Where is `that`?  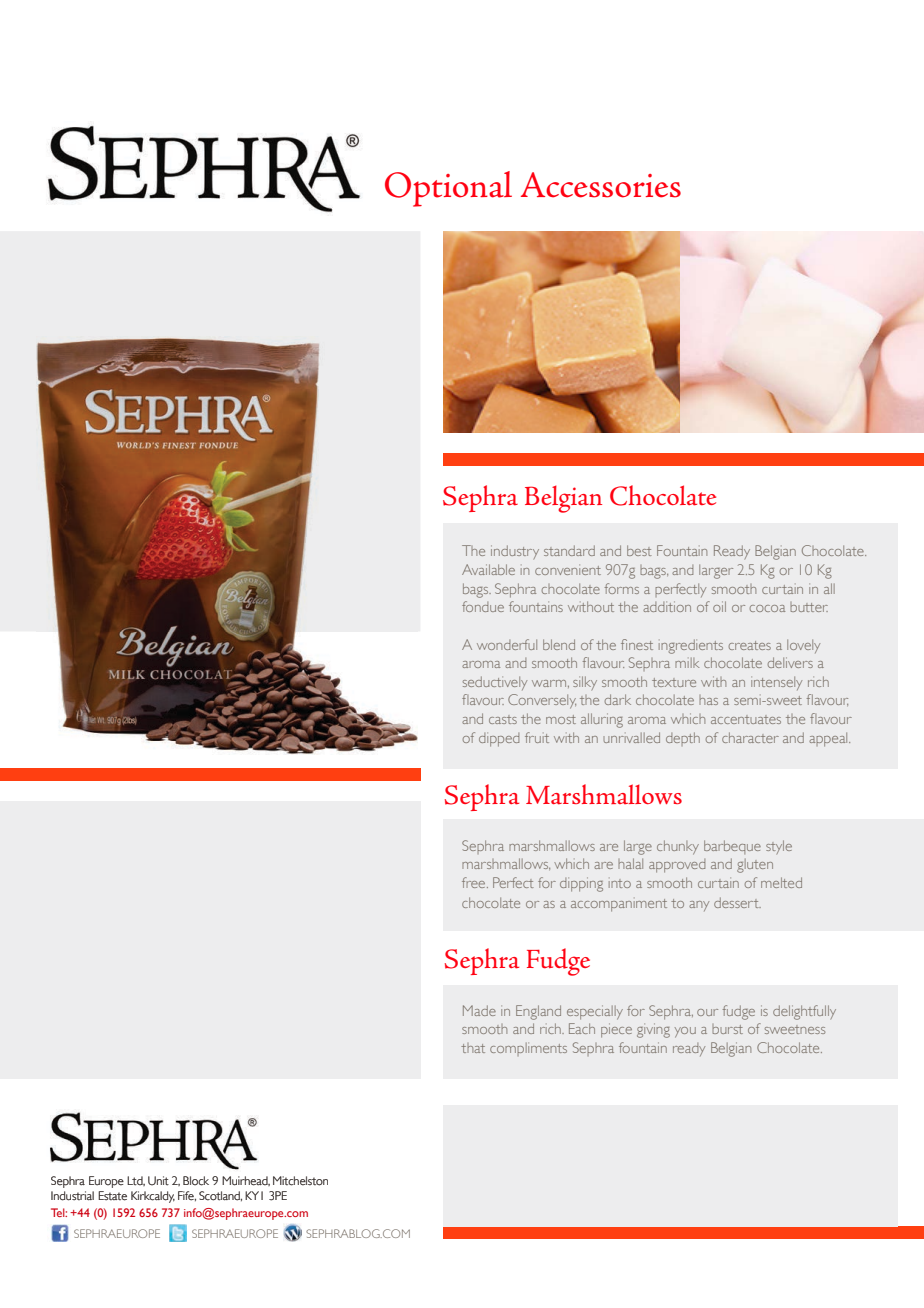
that is located at coordinates (473, 1048).
